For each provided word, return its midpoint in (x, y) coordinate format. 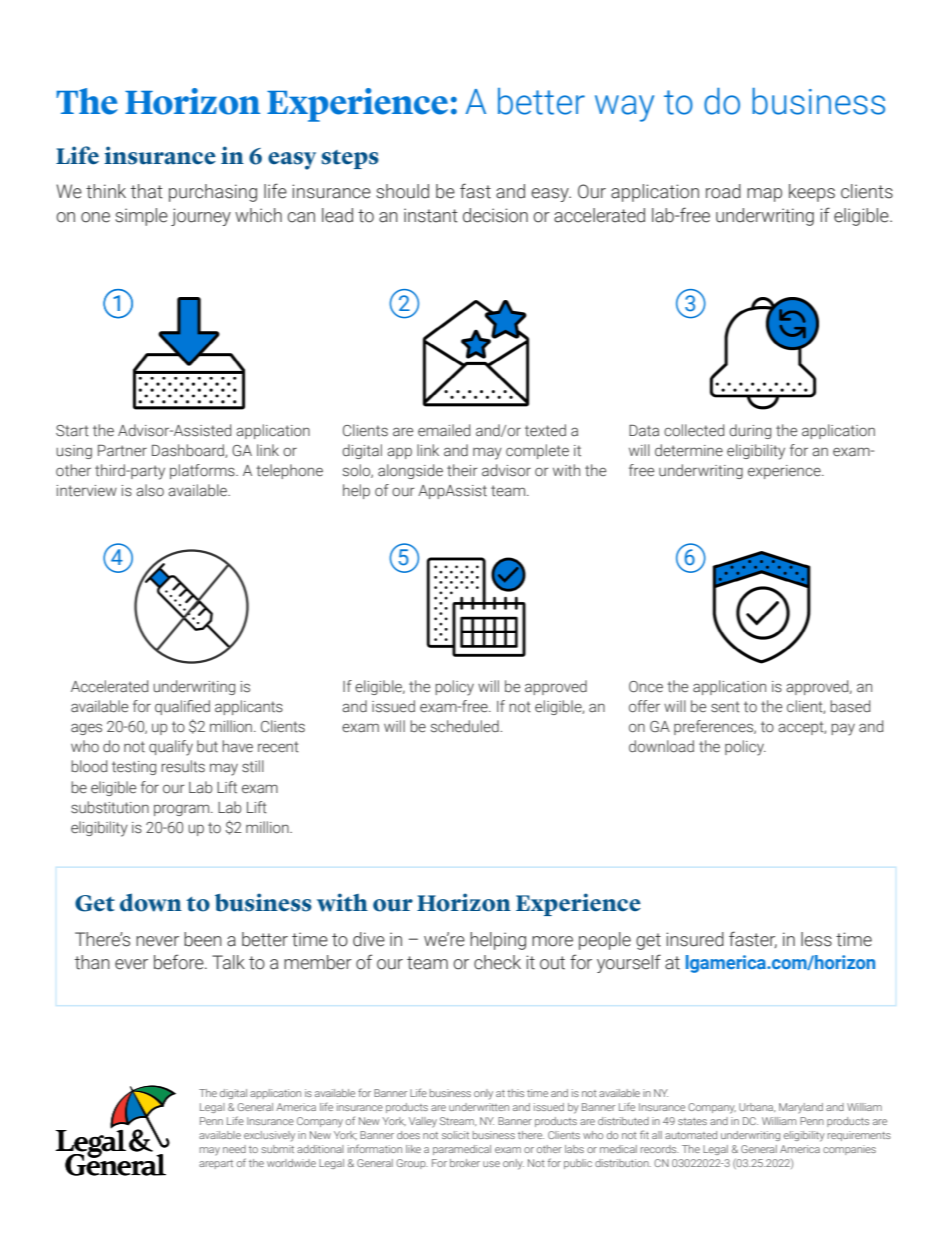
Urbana (757, 1107)
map (764, 195)
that (147, 191)
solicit (455, 1135)
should (402, 191)
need (234, 1149)
